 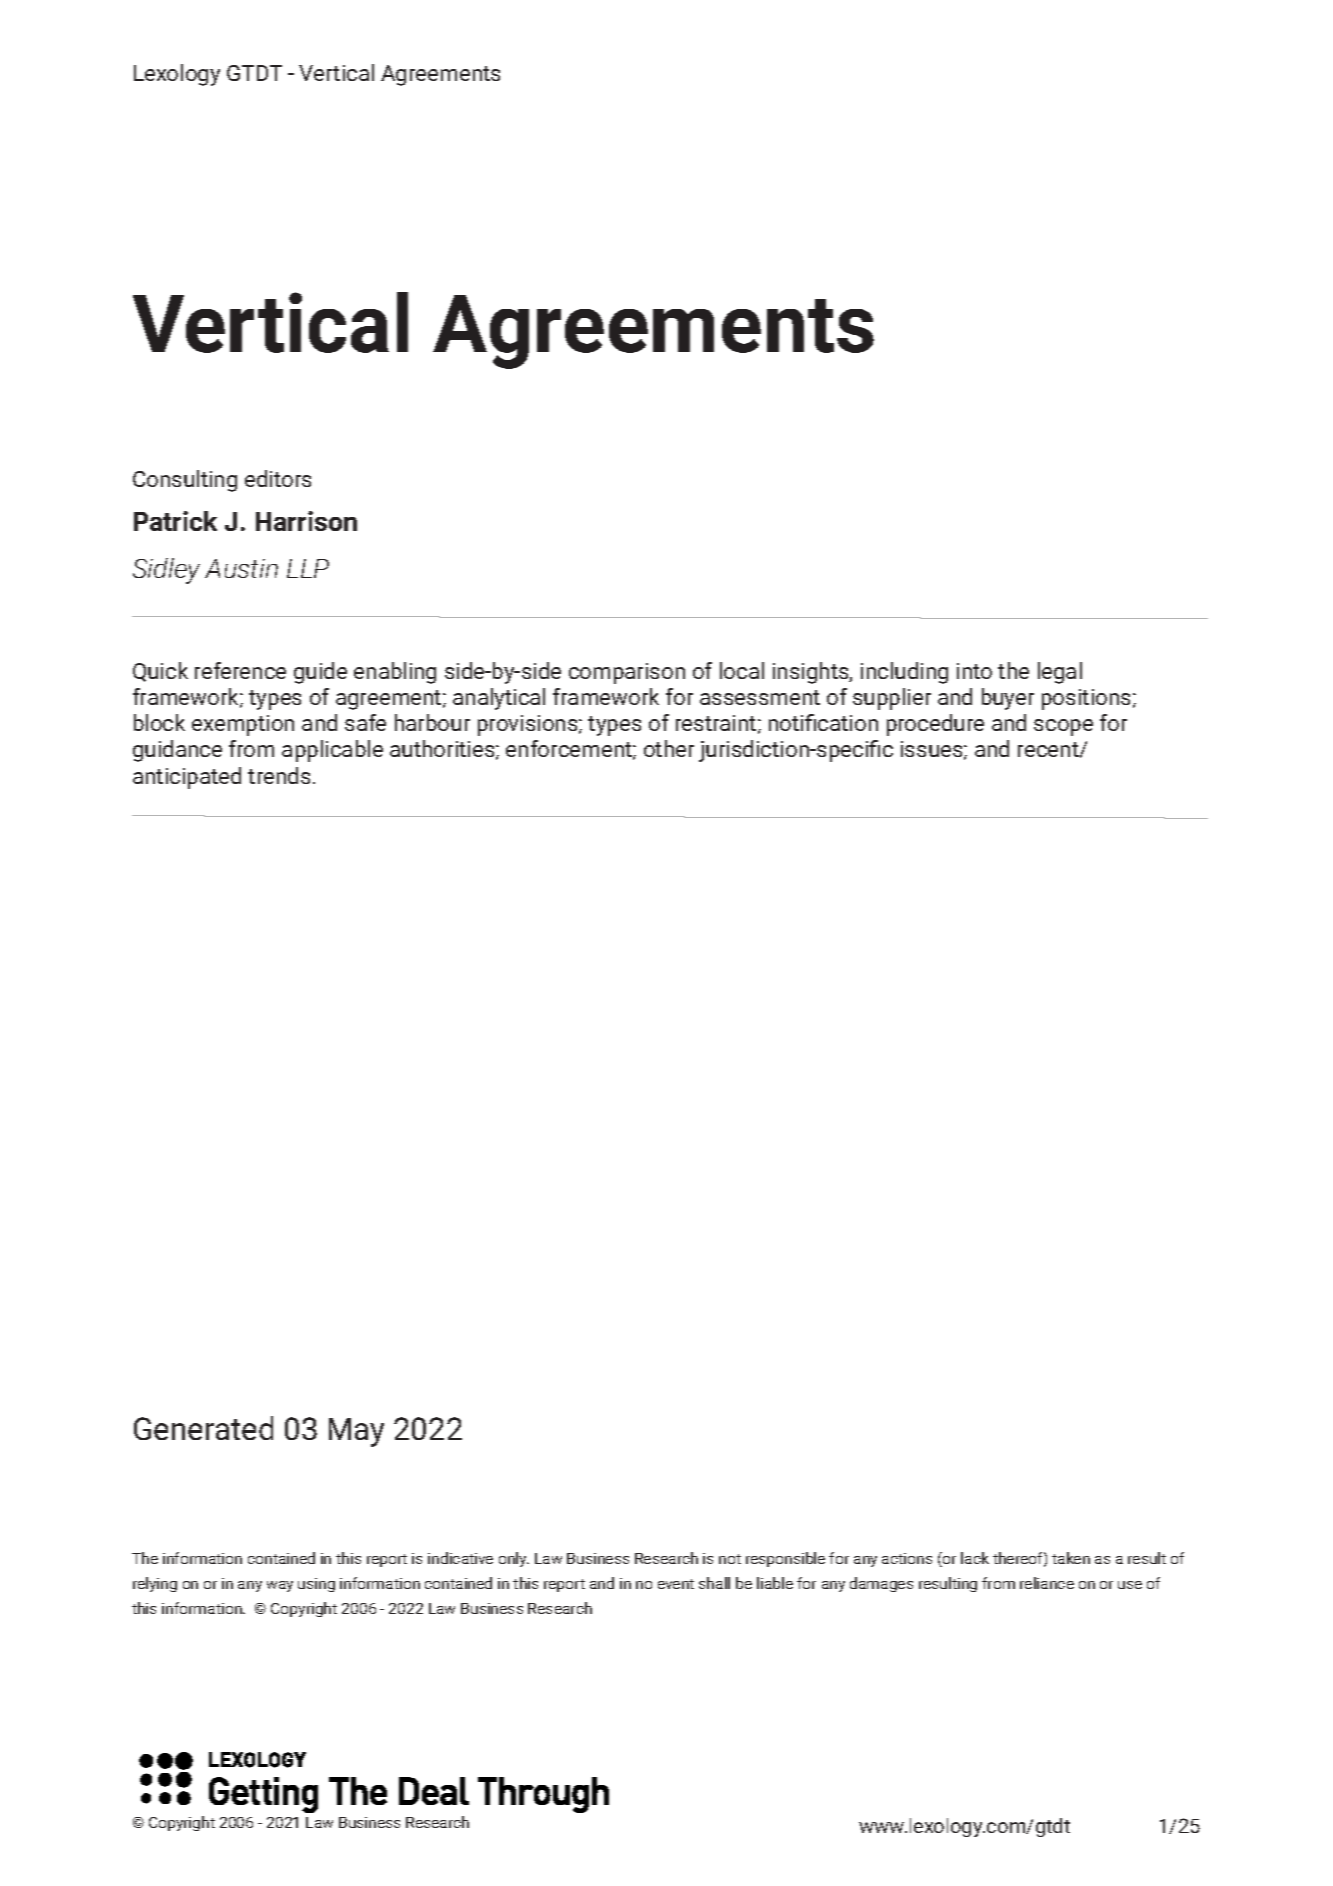 What do you see at coordinates (1048, 749) in the page?
I see `recent` at bounding box center [1048, 749].
